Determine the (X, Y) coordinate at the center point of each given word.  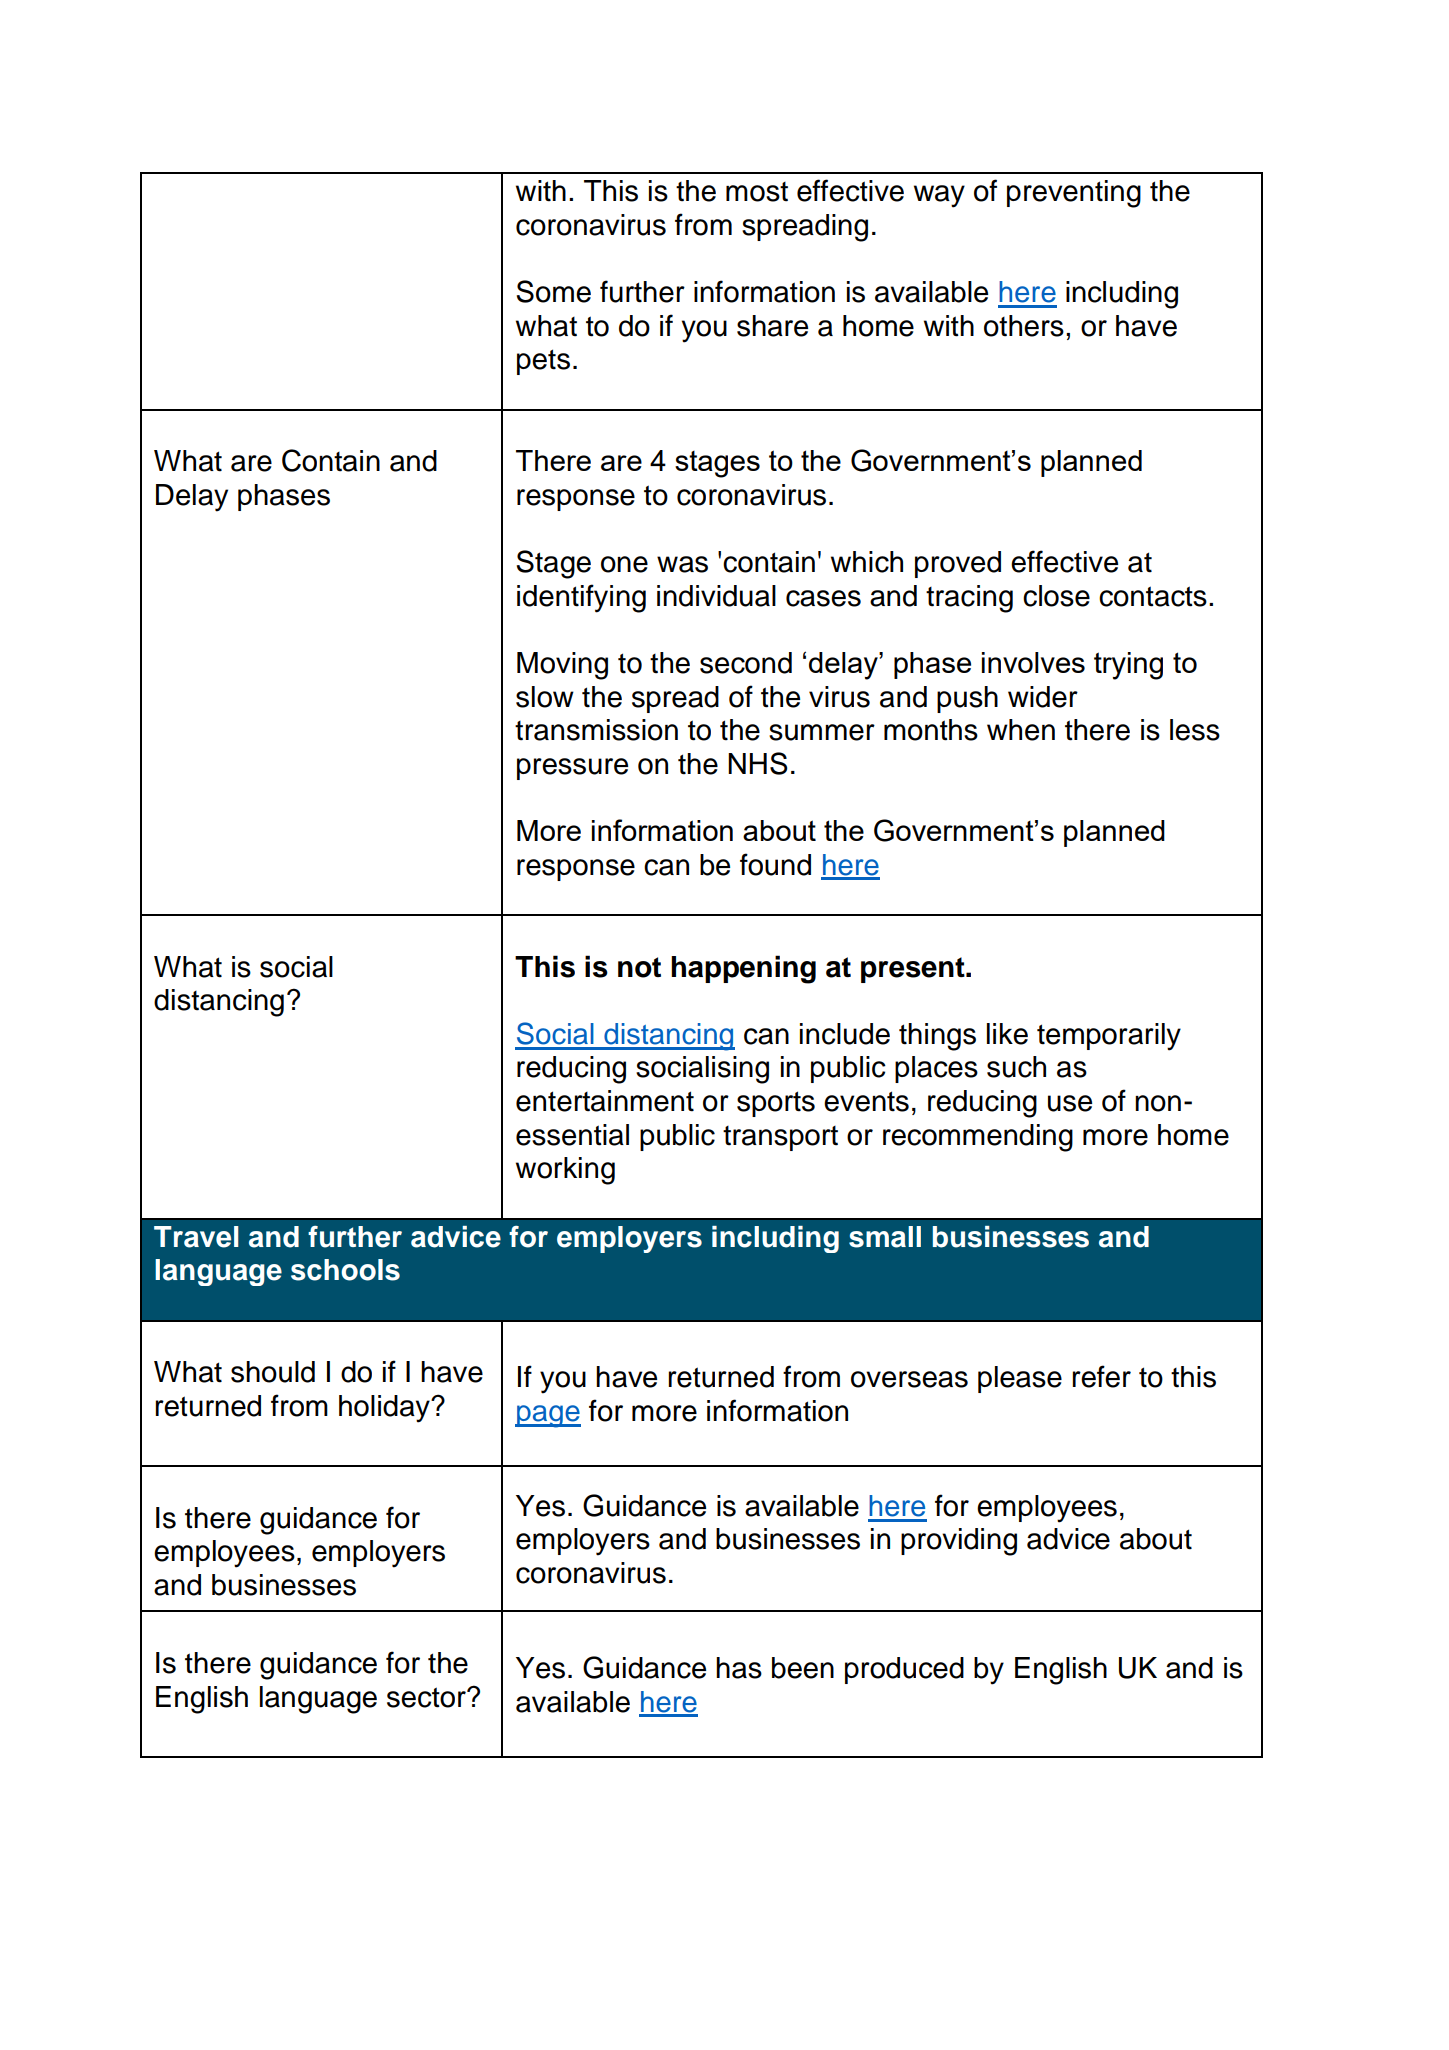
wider (1043, 697)
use (1070, 1103)
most (757, 192)
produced (904, 1670)
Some (554, 291)
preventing (1074, 194)
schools (345, 1270)
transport (780, 1138)
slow (545, 697)
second (746, 663)
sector (427, 1697)
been (803, 1668)
